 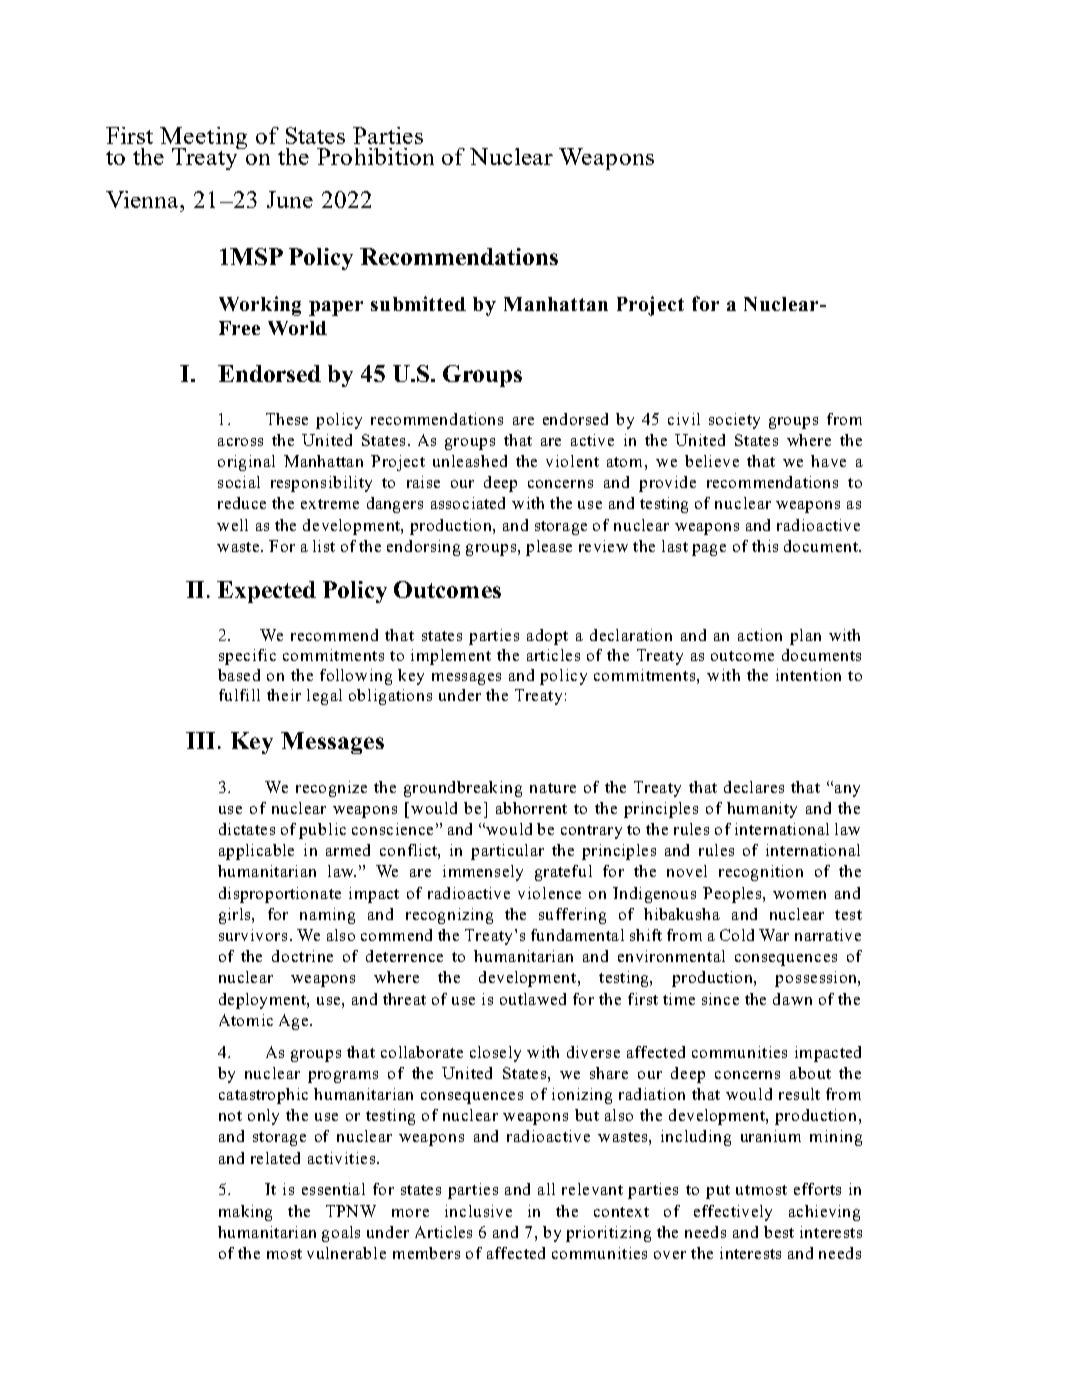 I want to click on intention, so click(x=808, y=675).
